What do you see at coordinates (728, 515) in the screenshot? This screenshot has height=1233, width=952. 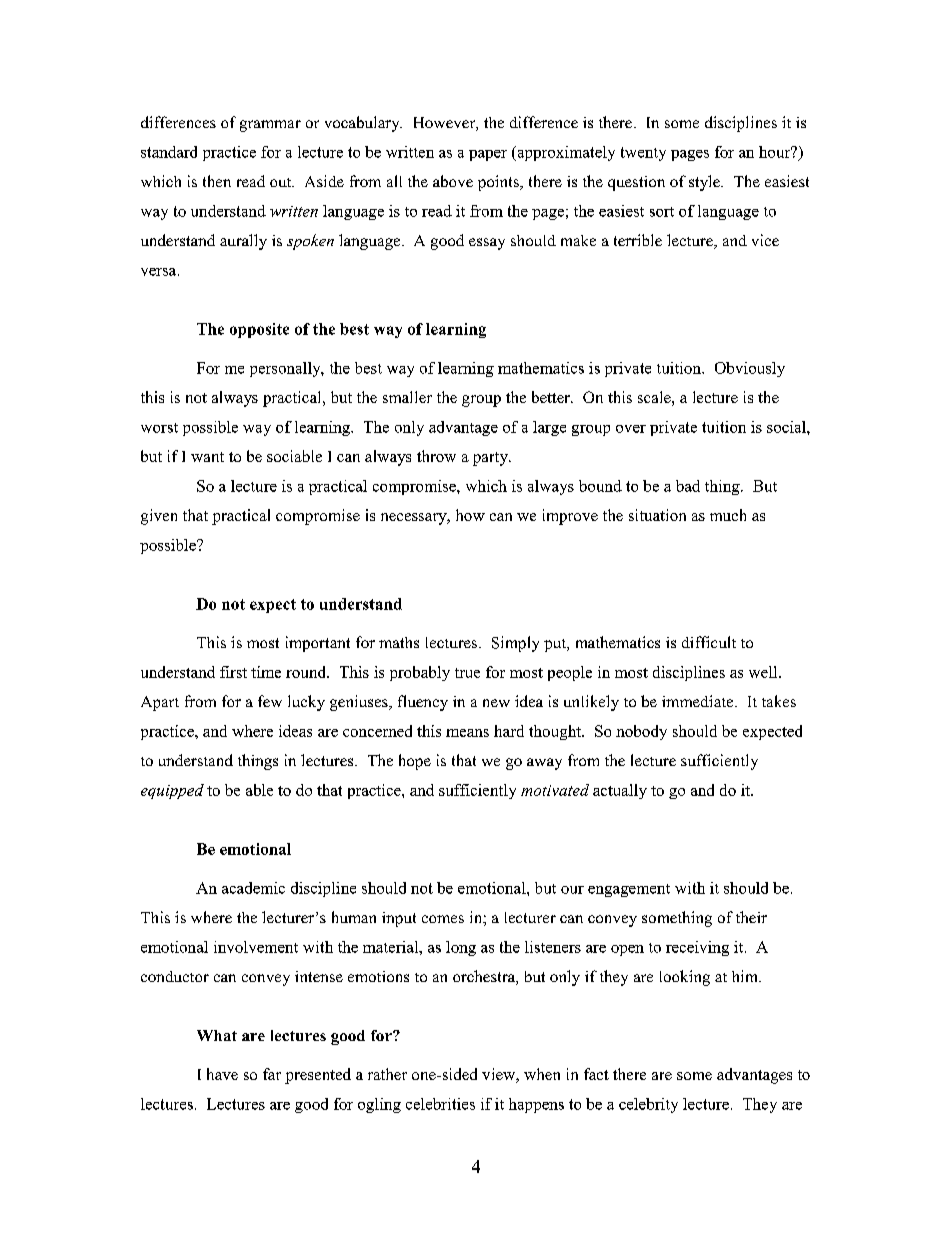 I see `much` at bounding box center [728, 515].
